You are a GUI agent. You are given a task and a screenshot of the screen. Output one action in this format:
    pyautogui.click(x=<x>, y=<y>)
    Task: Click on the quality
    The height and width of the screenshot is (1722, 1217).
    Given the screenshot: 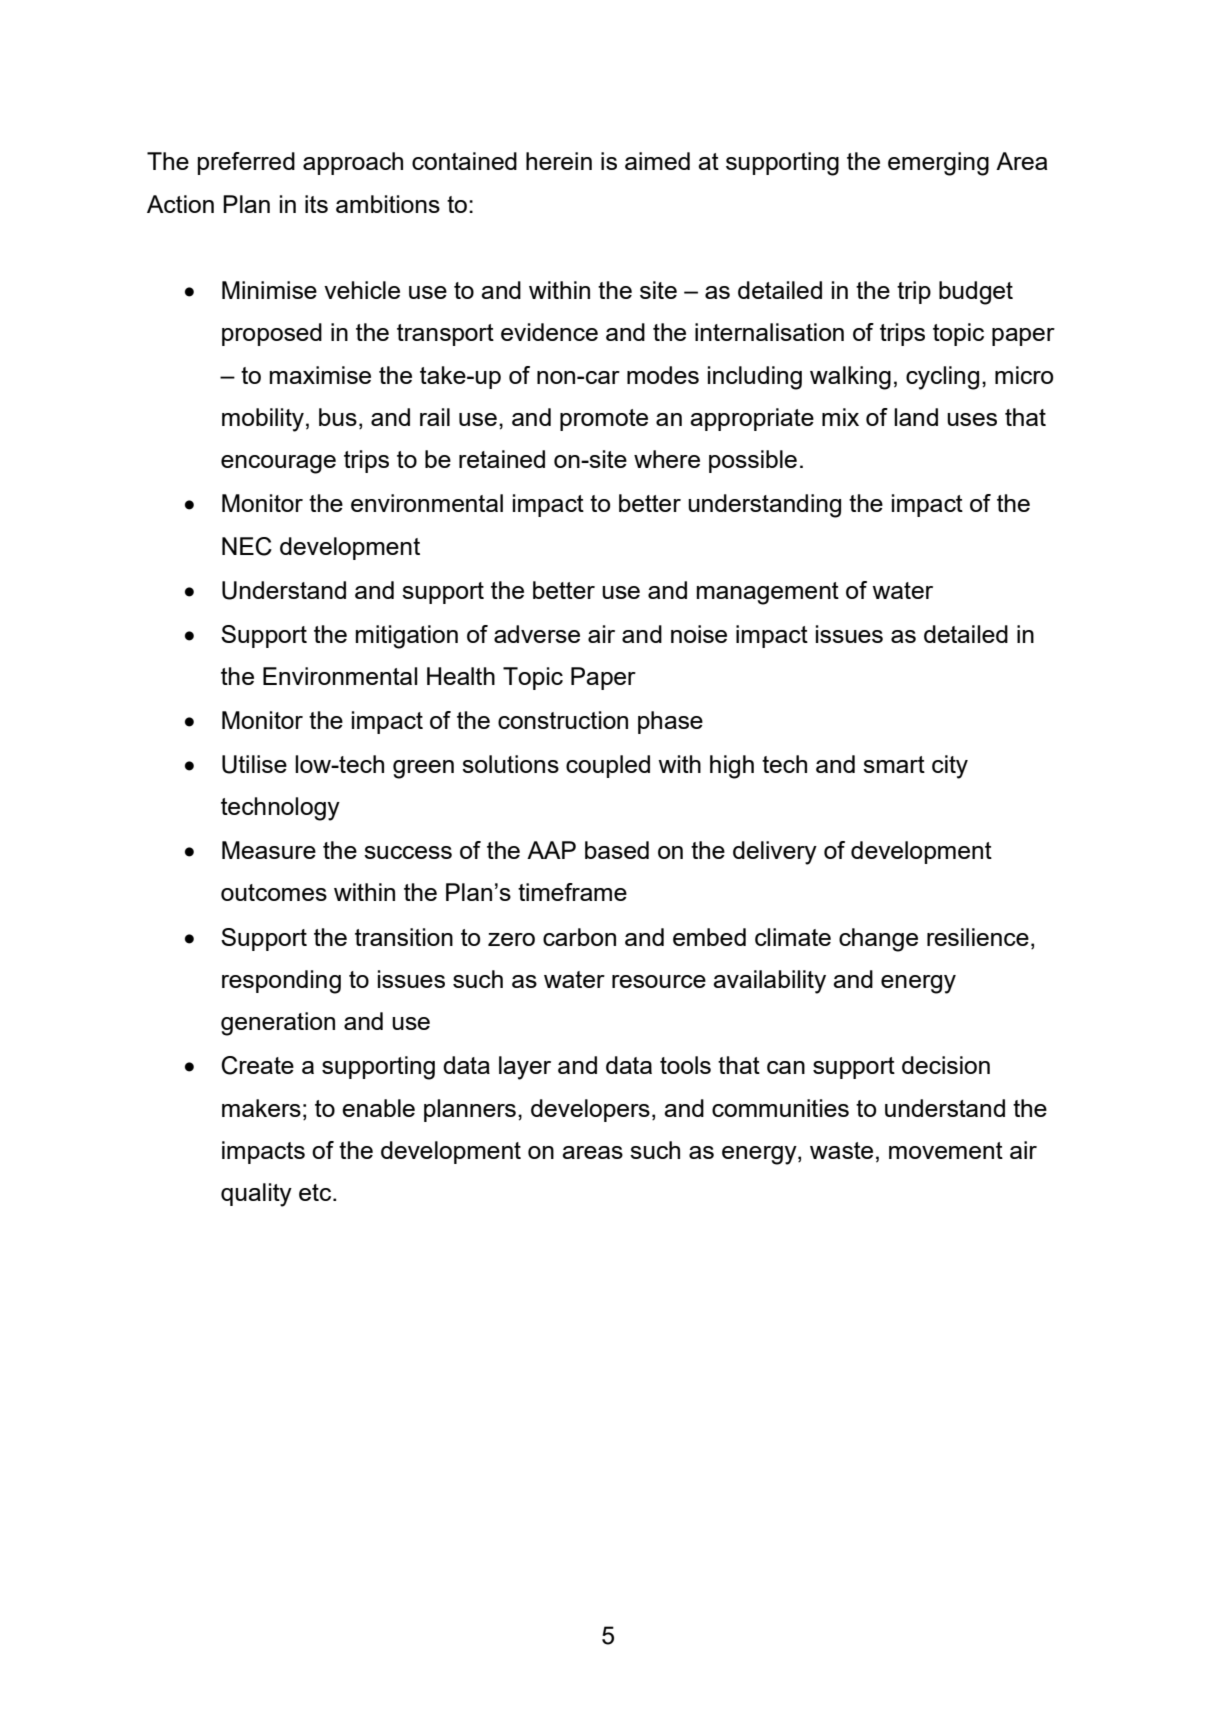 What is the action you would take?
    pyautogui.click(x=256, y=1195)
